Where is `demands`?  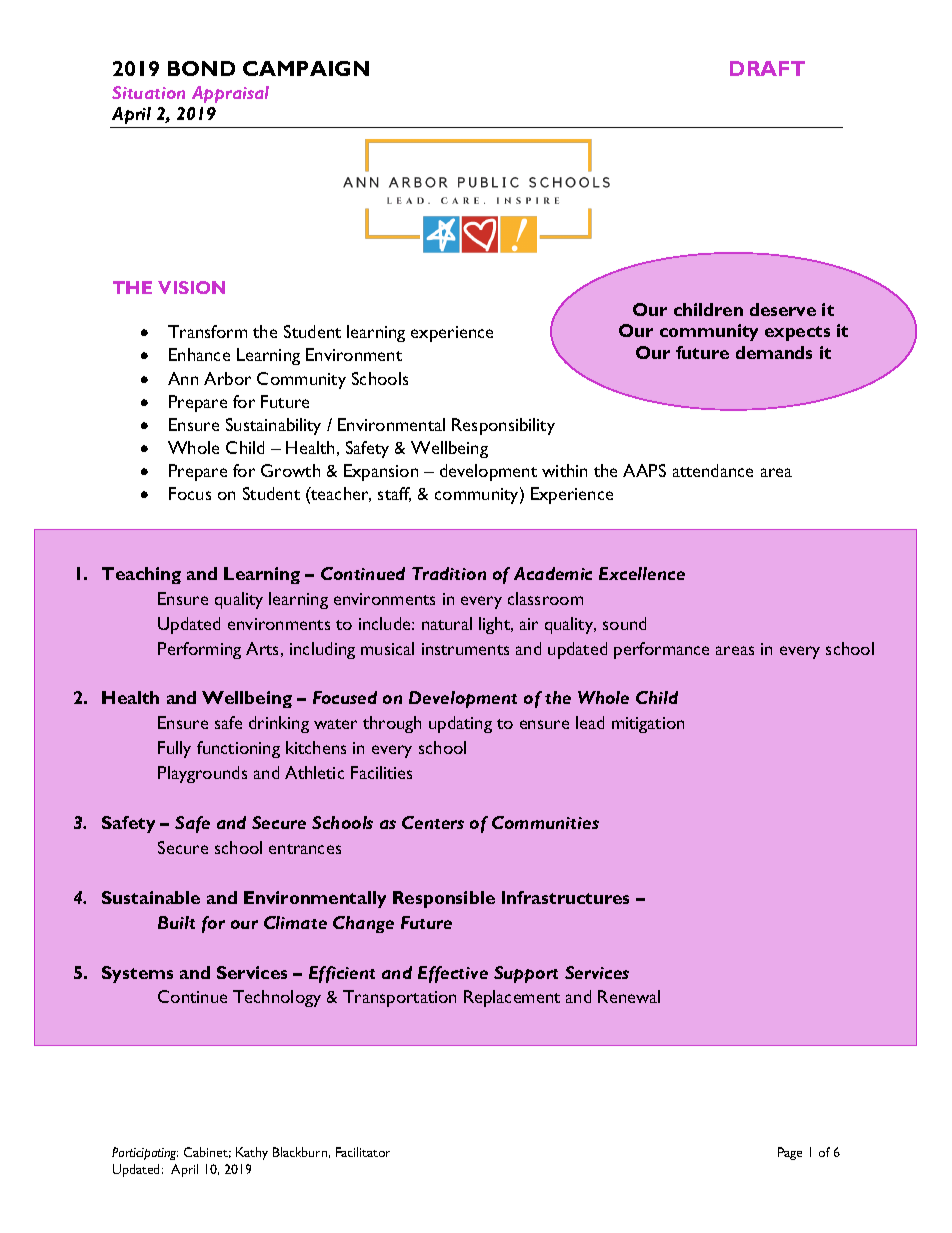 demands is located at coordinates (774, 352).
